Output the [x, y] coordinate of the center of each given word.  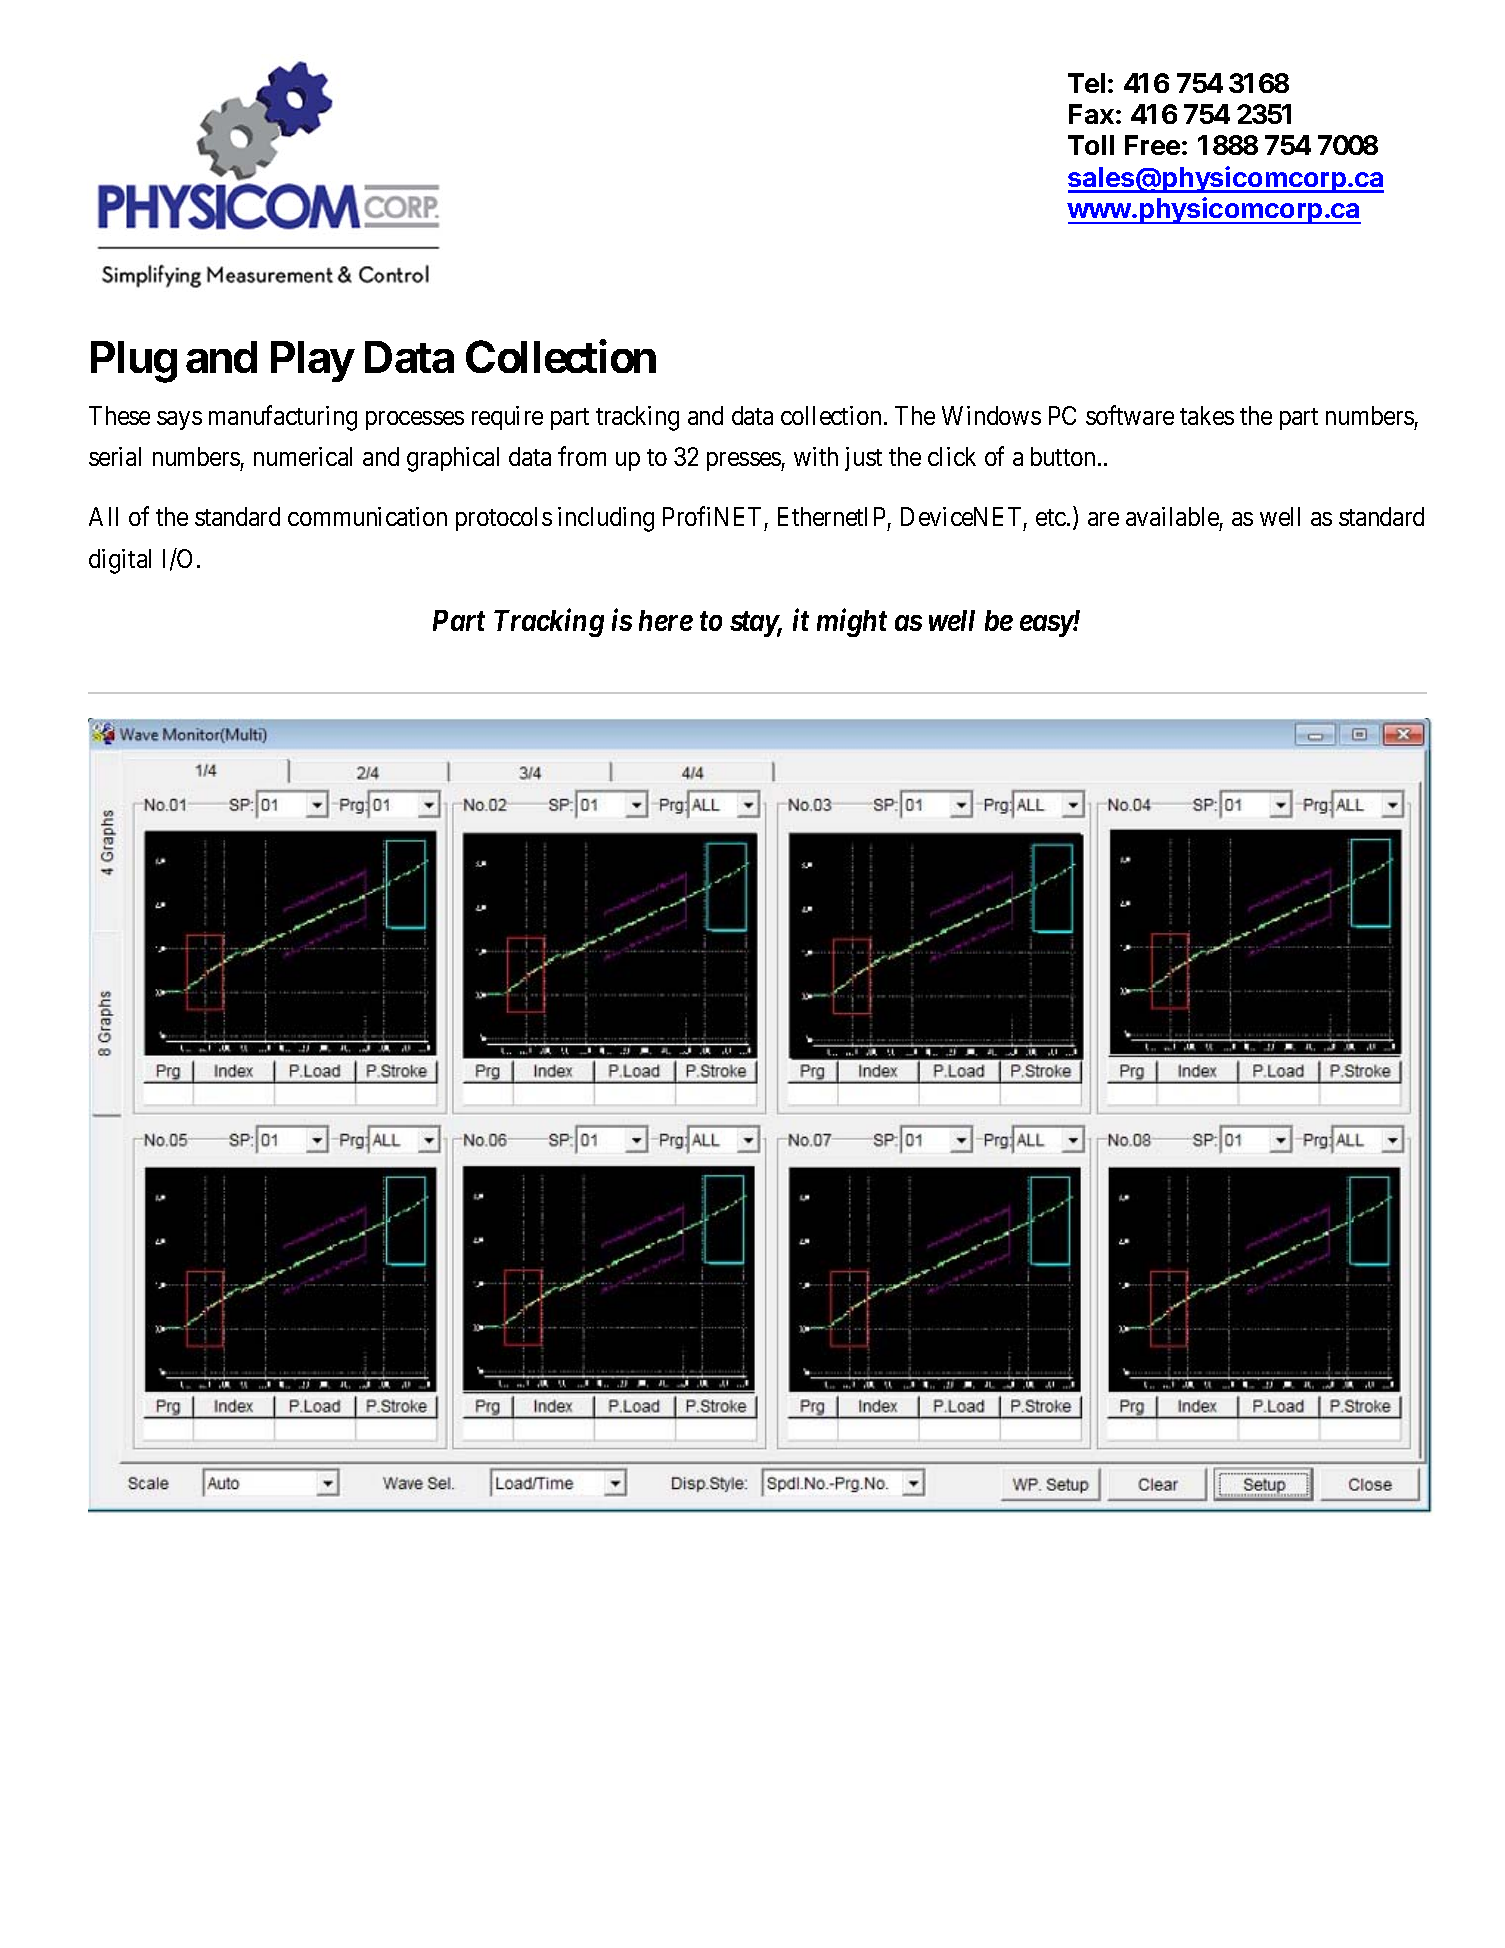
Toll [1091, 145]
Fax [1091, 114]
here [666, 620]
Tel [1086, 83]
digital [120, 561]
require [507, 418]
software [1130, 415]
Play [312, 361]
